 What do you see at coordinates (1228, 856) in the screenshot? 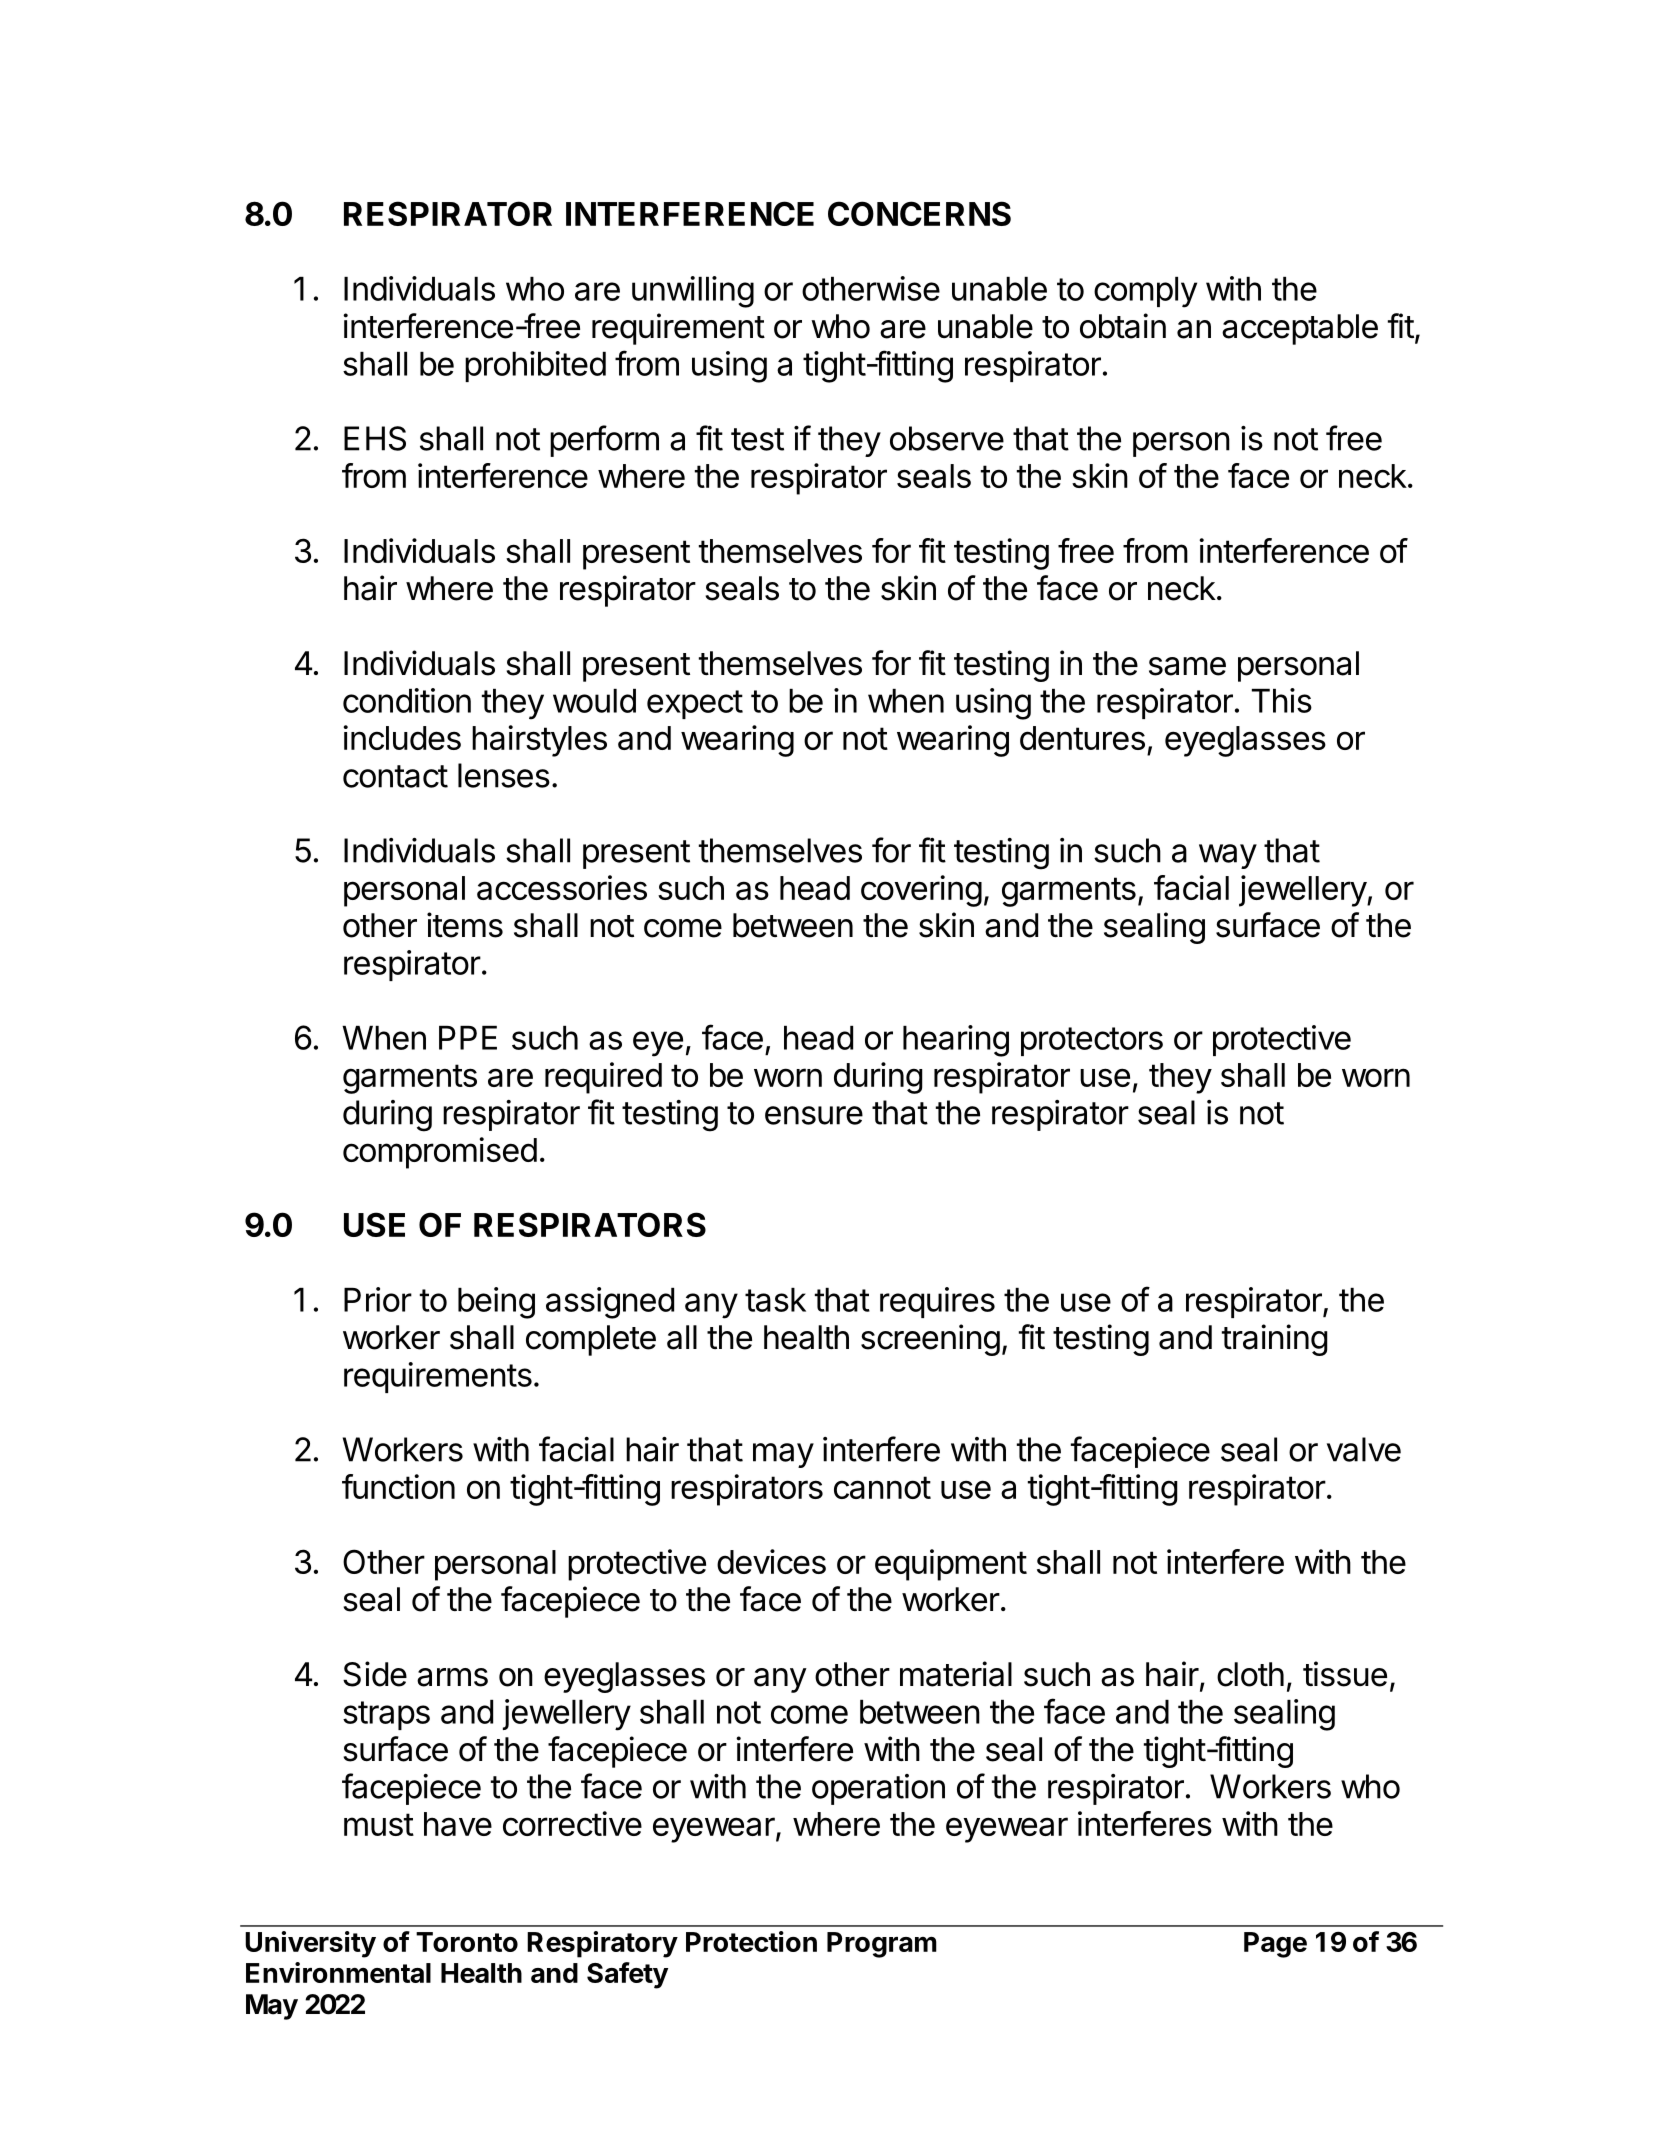
I see `way` at bounding box center [1228, 856].
